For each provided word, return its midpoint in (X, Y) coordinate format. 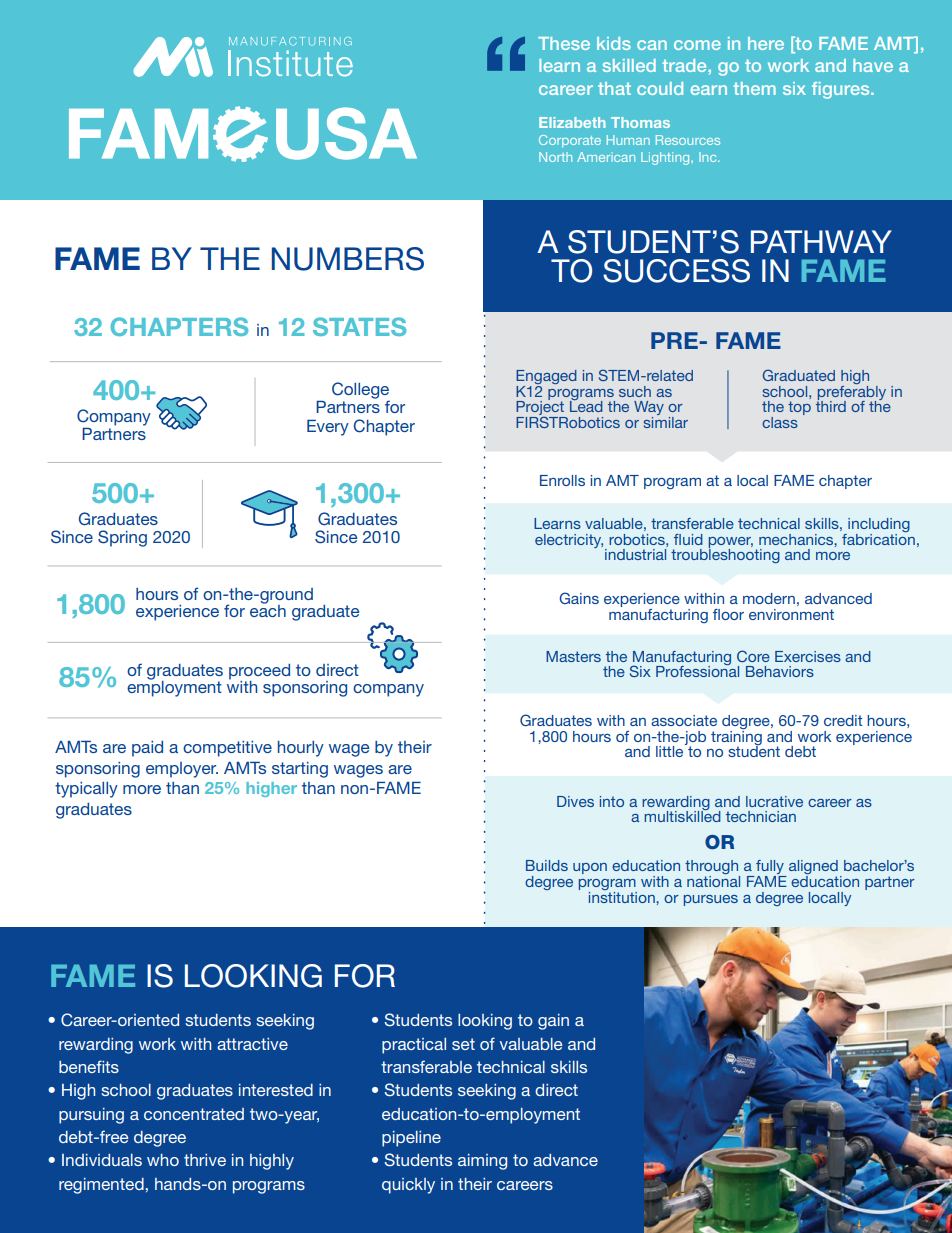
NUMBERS (348, 259)
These (564, 43)
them (754, 88)
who (163, 1160)
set (463, 1044)
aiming (482, 1162)
